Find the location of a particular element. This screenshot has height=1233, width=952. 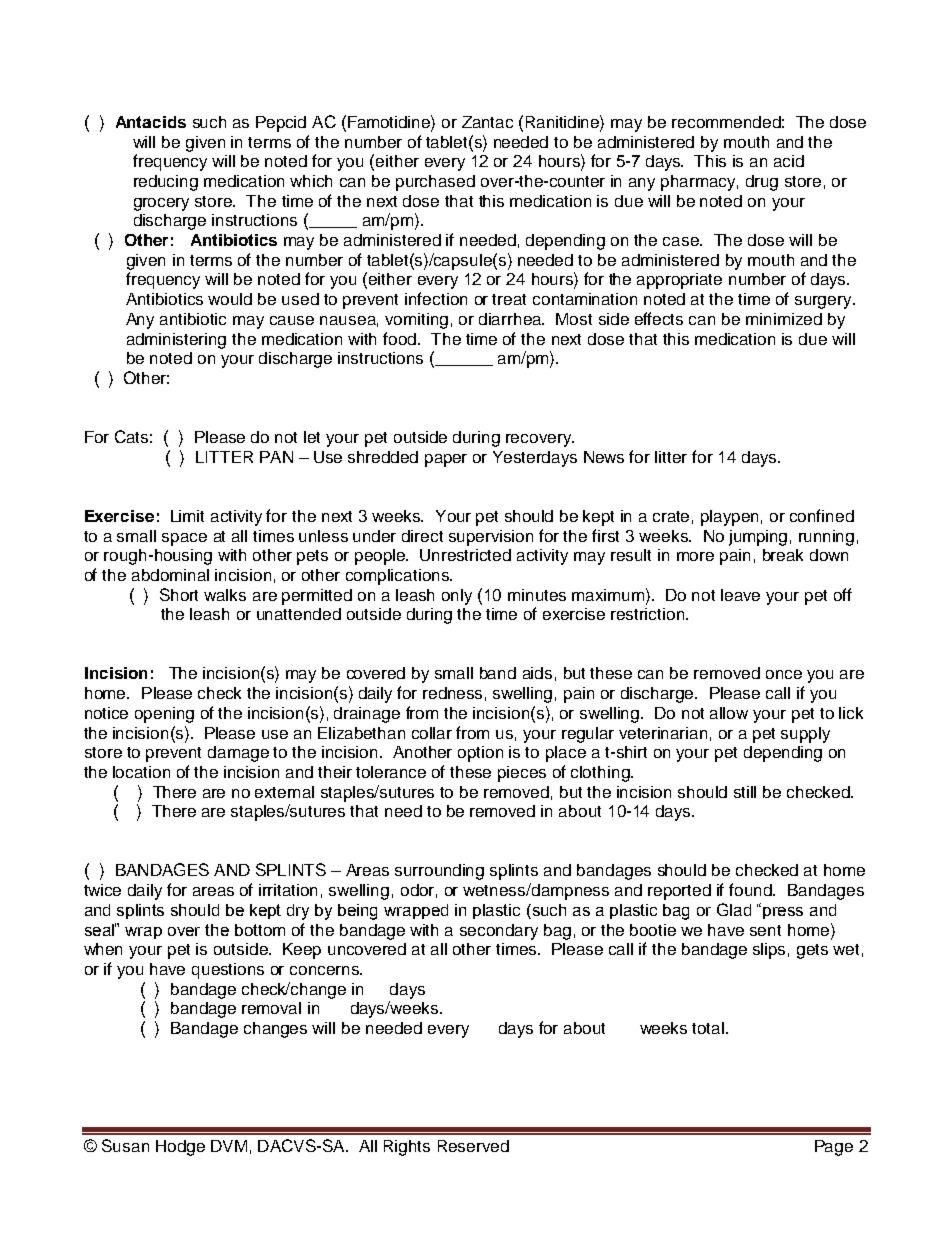

drug is located at coordinates (762, 183).
